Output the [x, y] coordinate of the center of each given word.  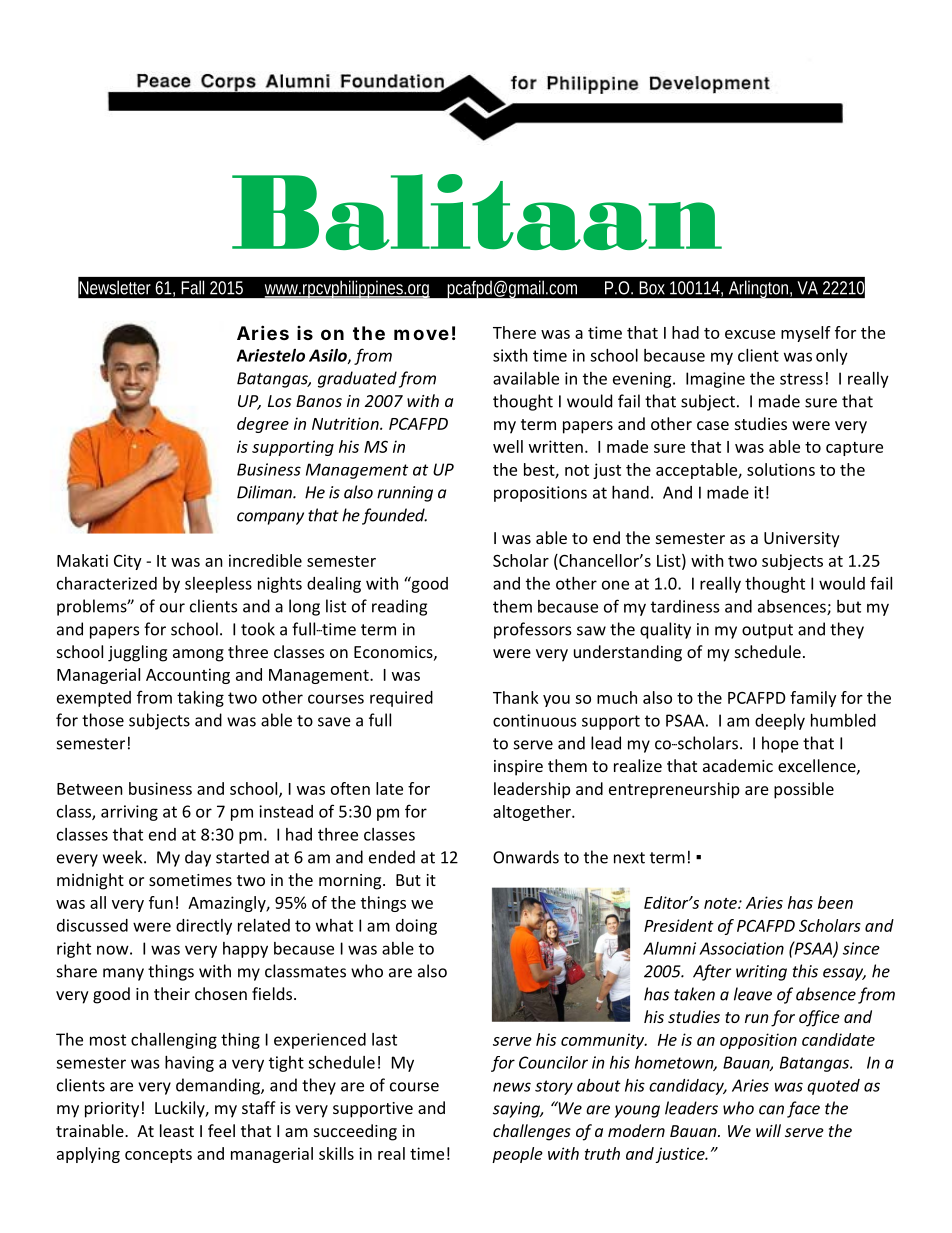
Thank [516, 697]
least [177, 1130]
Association [741, 948]
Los [279, 401]
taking [200, 699]
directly [204, 927]
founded [394, 516]
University [802, 540]
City [128, 562]
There [514, 332]
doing [416, 927]
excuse [750, 334]
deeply [780, 722]
